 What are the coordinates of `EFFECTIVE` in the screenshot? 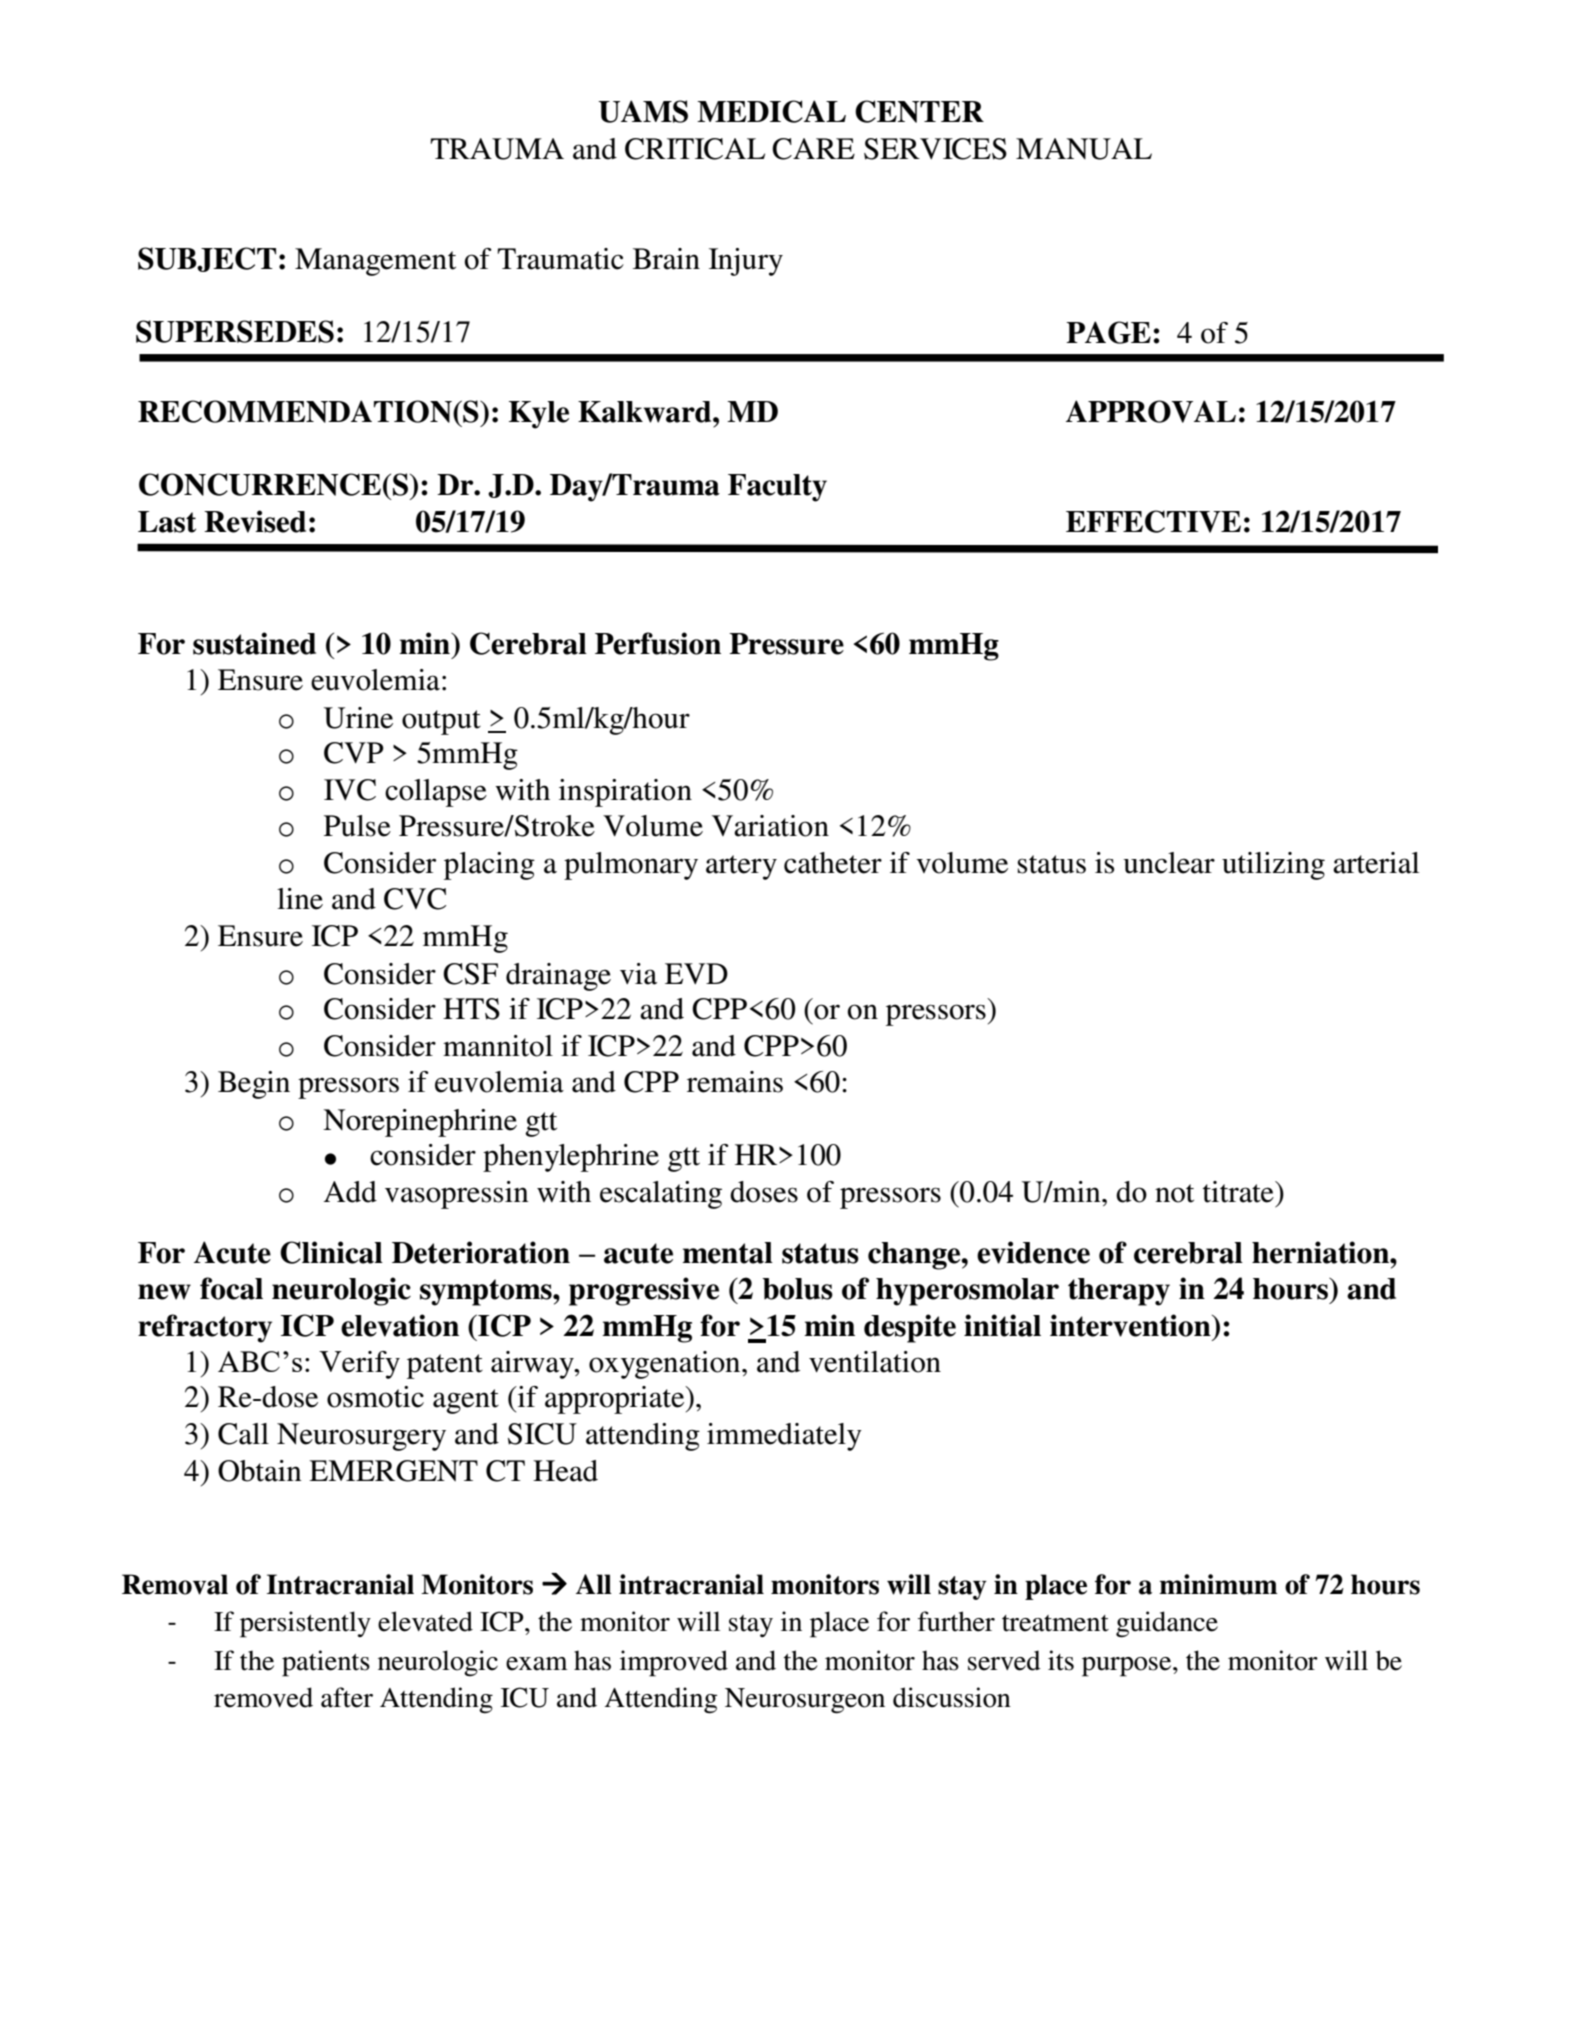 It's located at (1153, 521).
